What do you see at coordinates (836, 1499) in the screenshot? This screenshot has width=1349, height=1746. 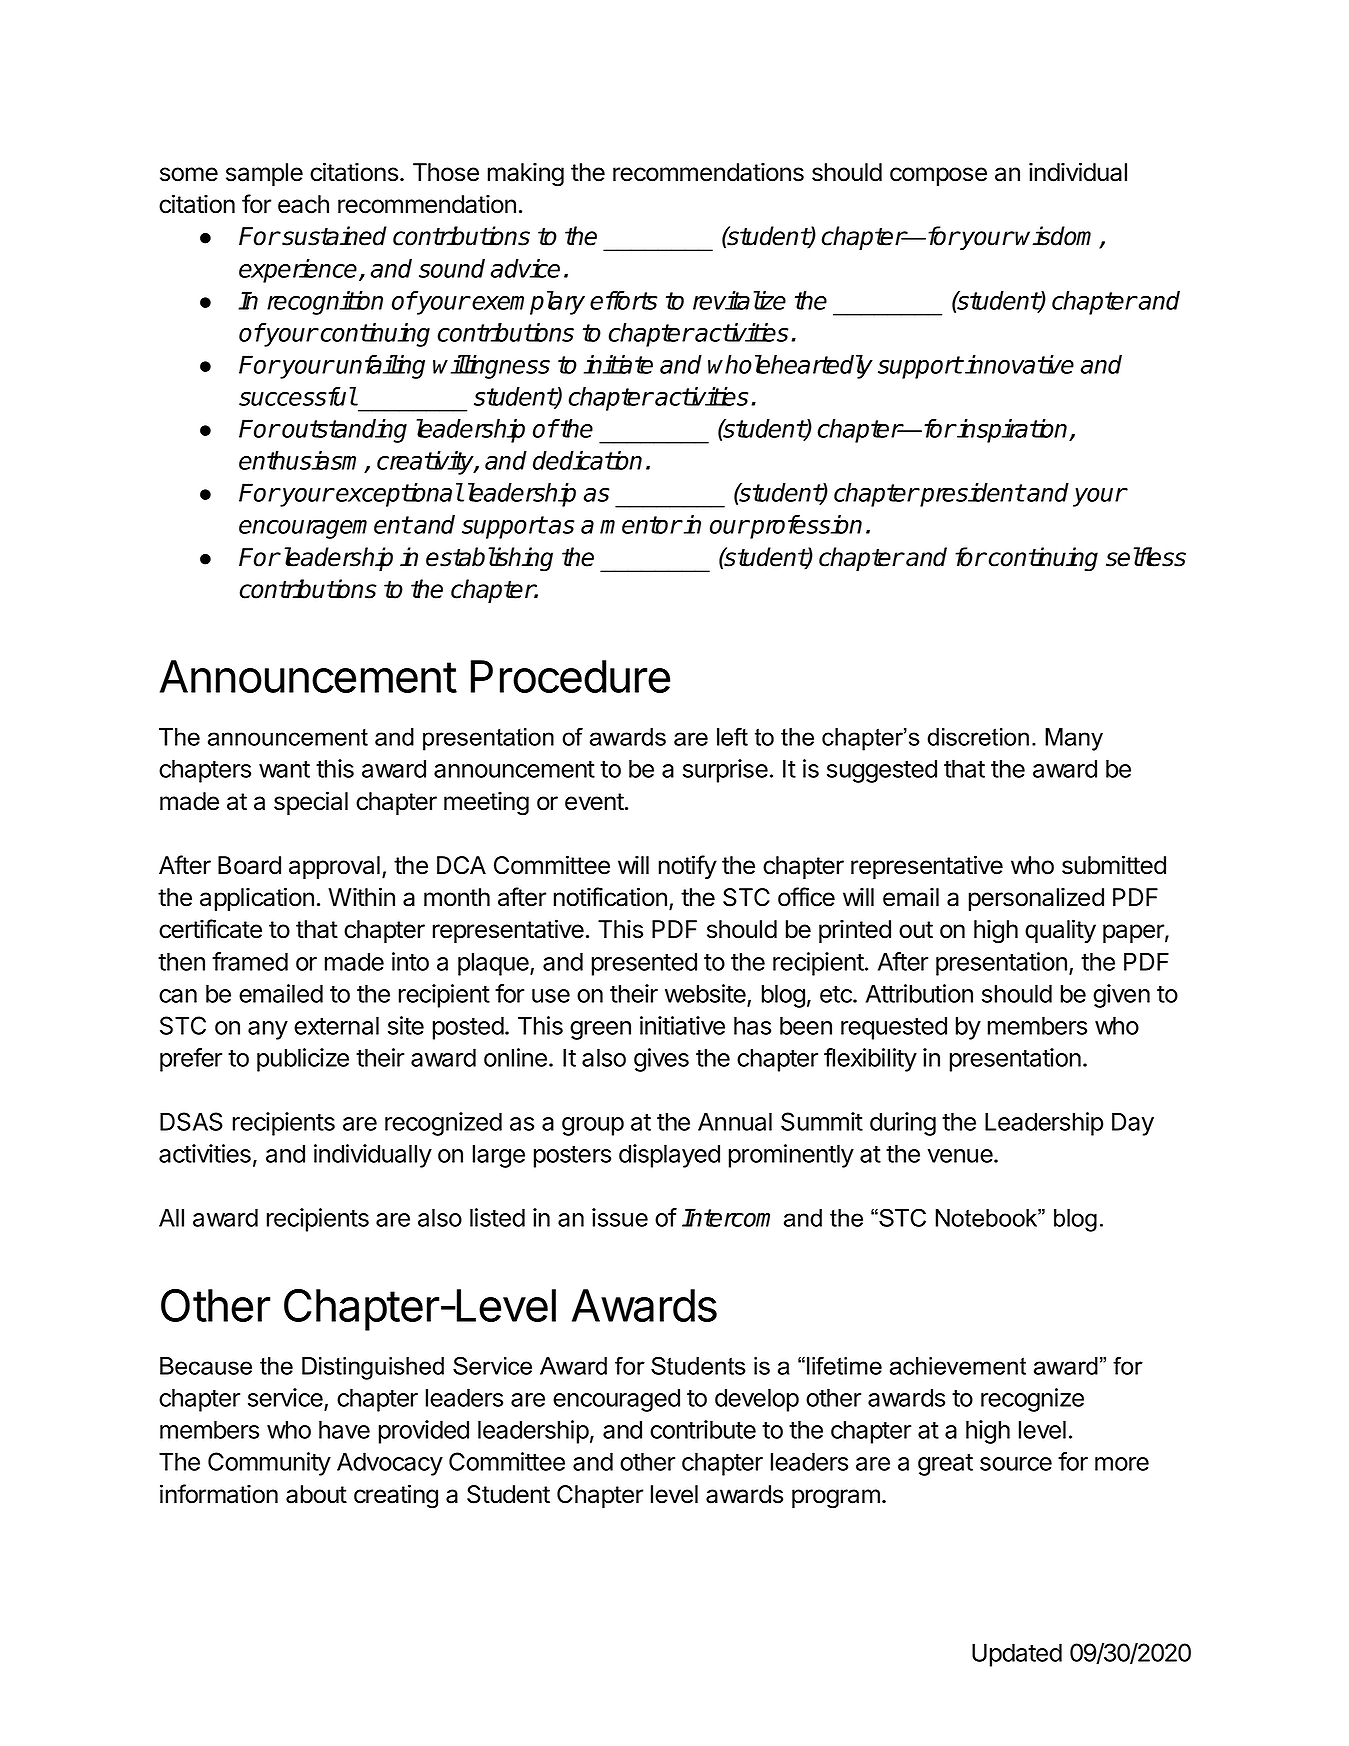 I see `program` at bounding box center [836, 1499].
